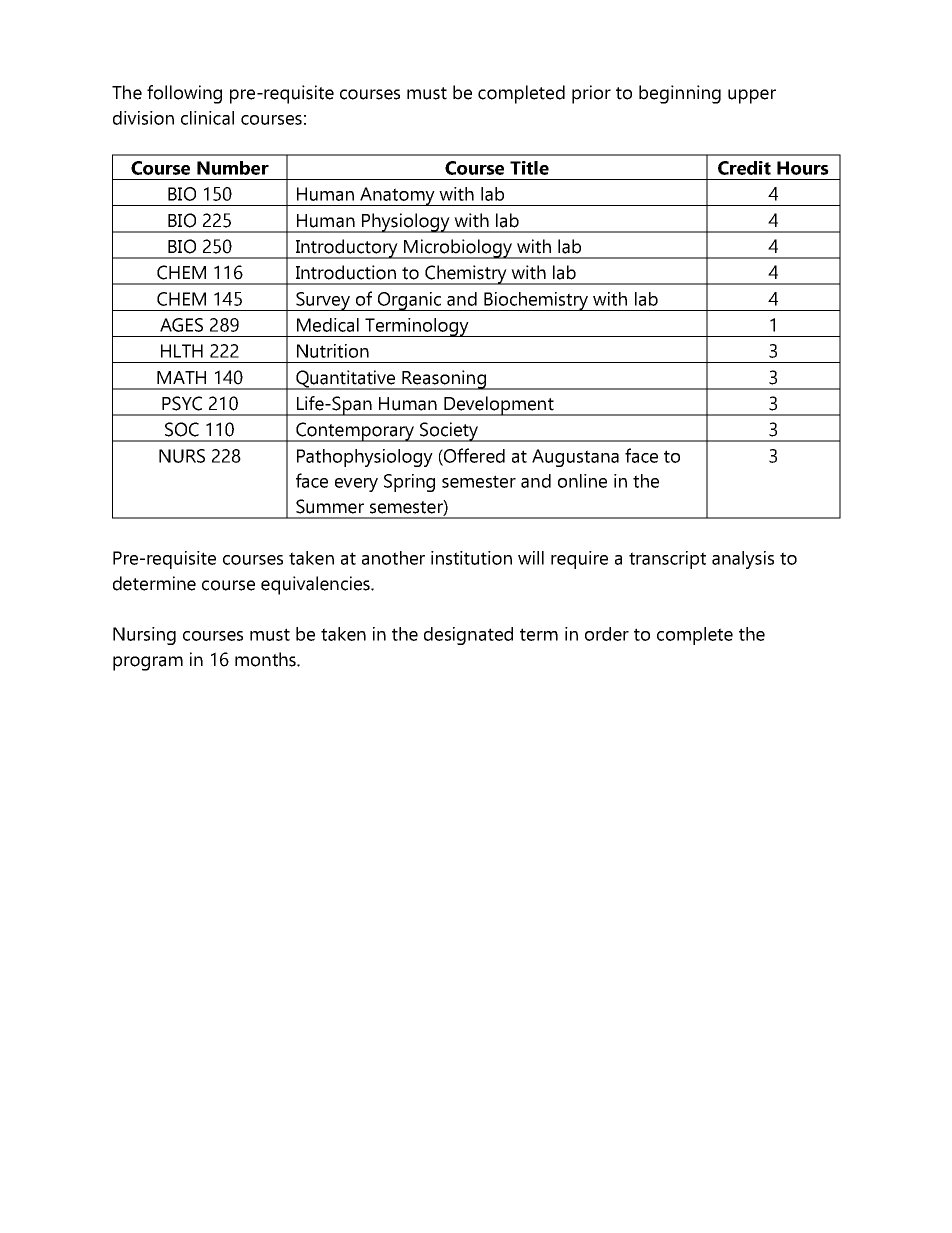 The image size is (952, 1233). Describe the element at coordinates (499, 406) in the image. I see `Development` at that location.
